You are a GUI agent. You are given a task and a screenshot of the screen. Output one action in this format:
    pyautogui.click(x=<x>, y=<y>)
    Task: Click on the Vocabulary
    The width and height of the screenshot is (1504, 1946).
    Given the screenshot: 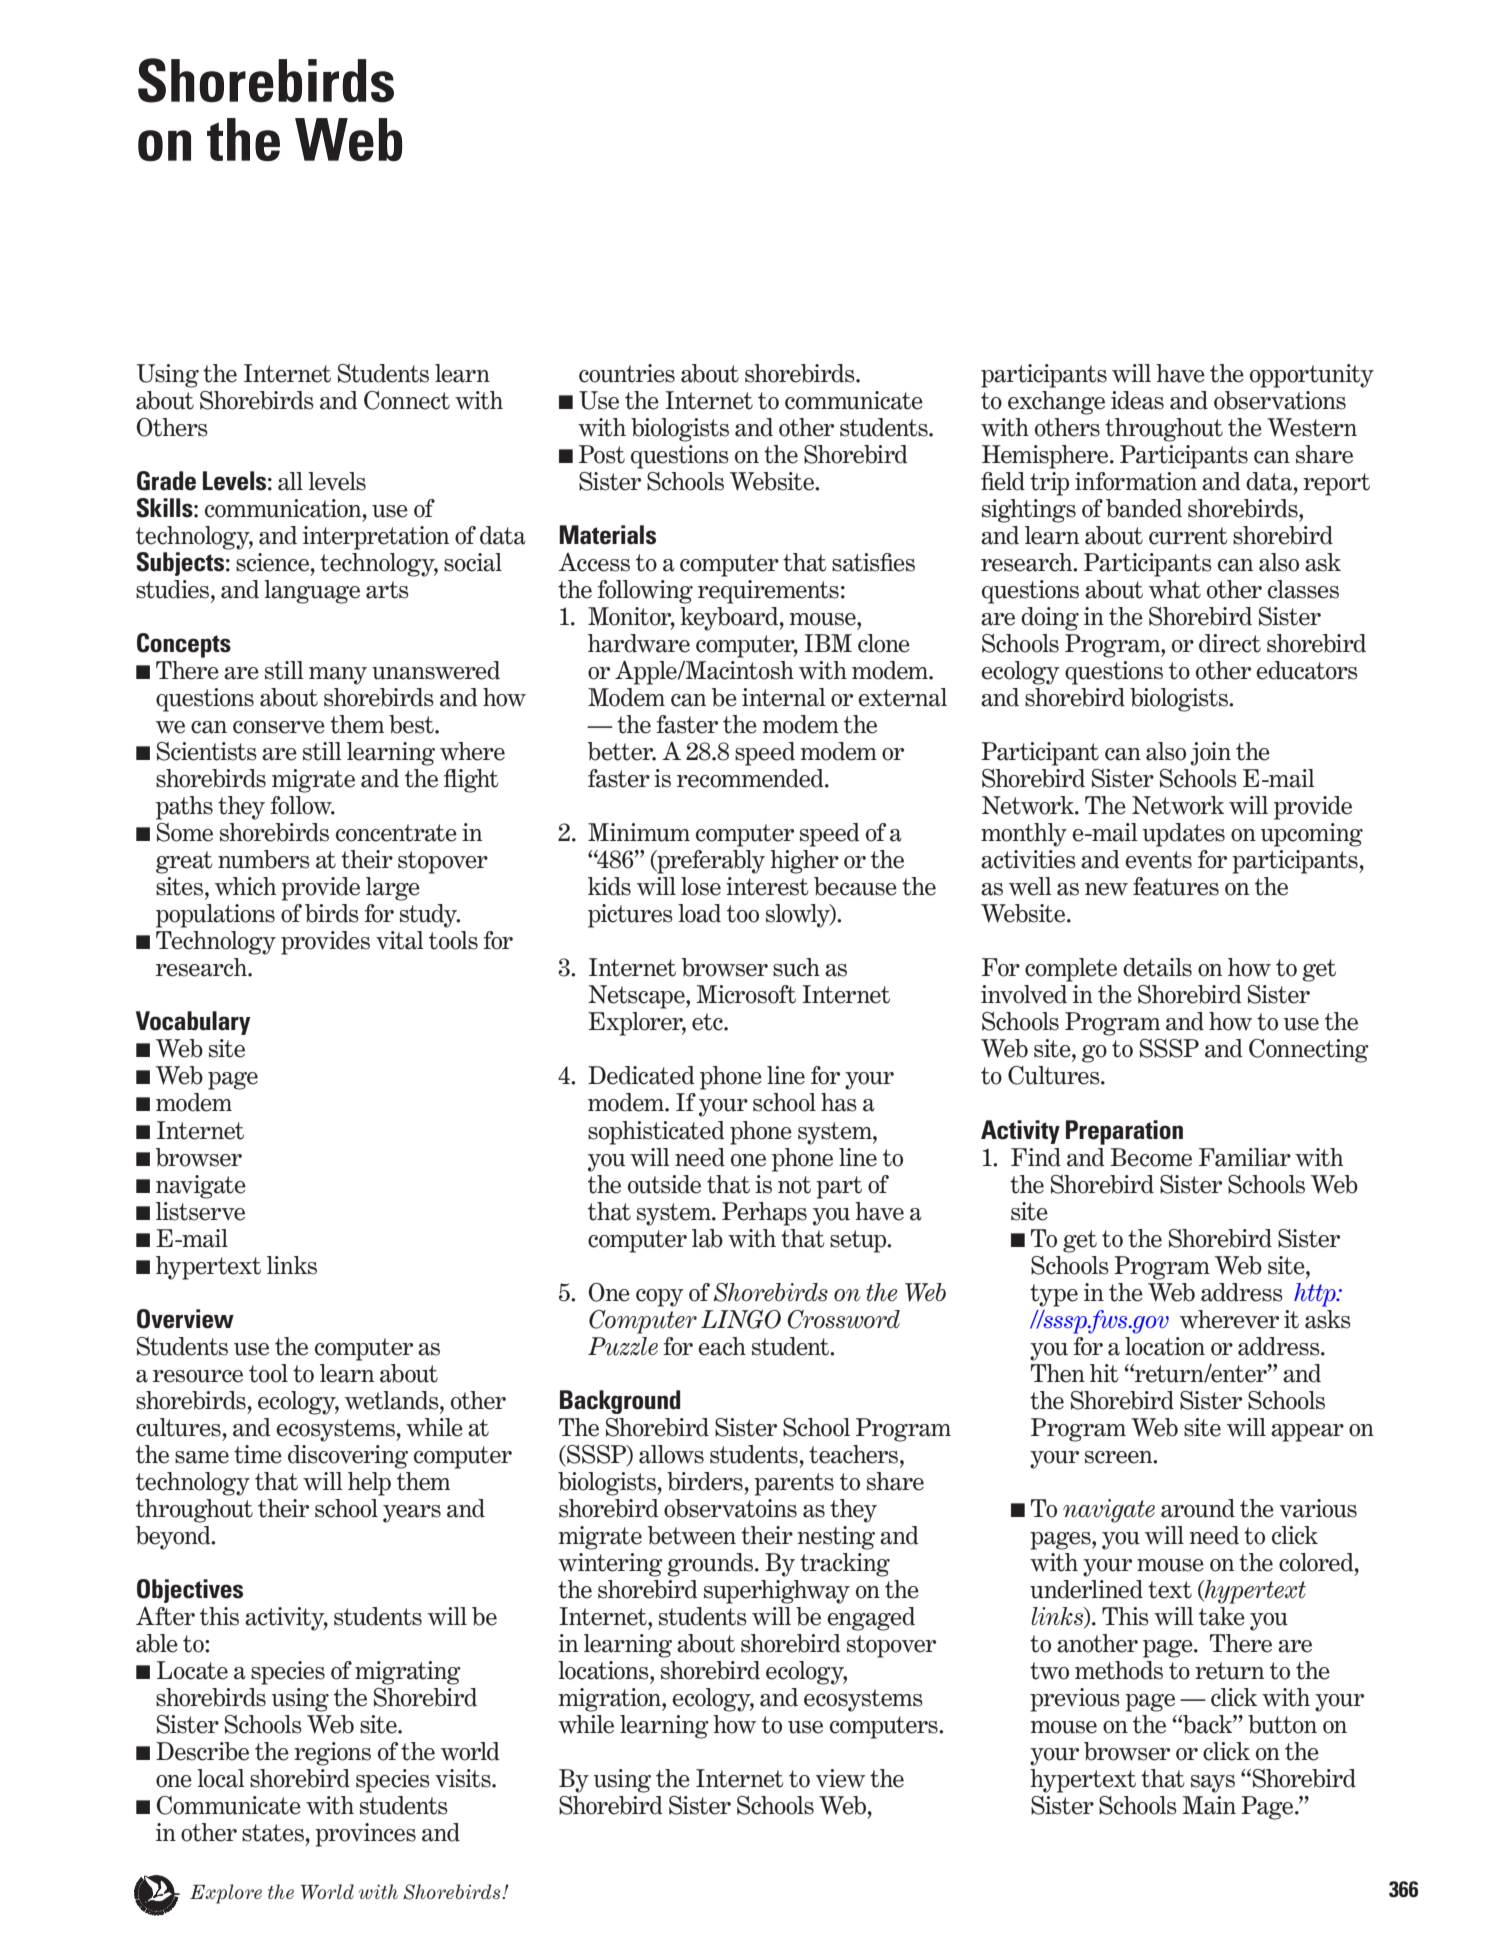 What is the action you would take?
    pyautogui.click(x=193, y=1023)
